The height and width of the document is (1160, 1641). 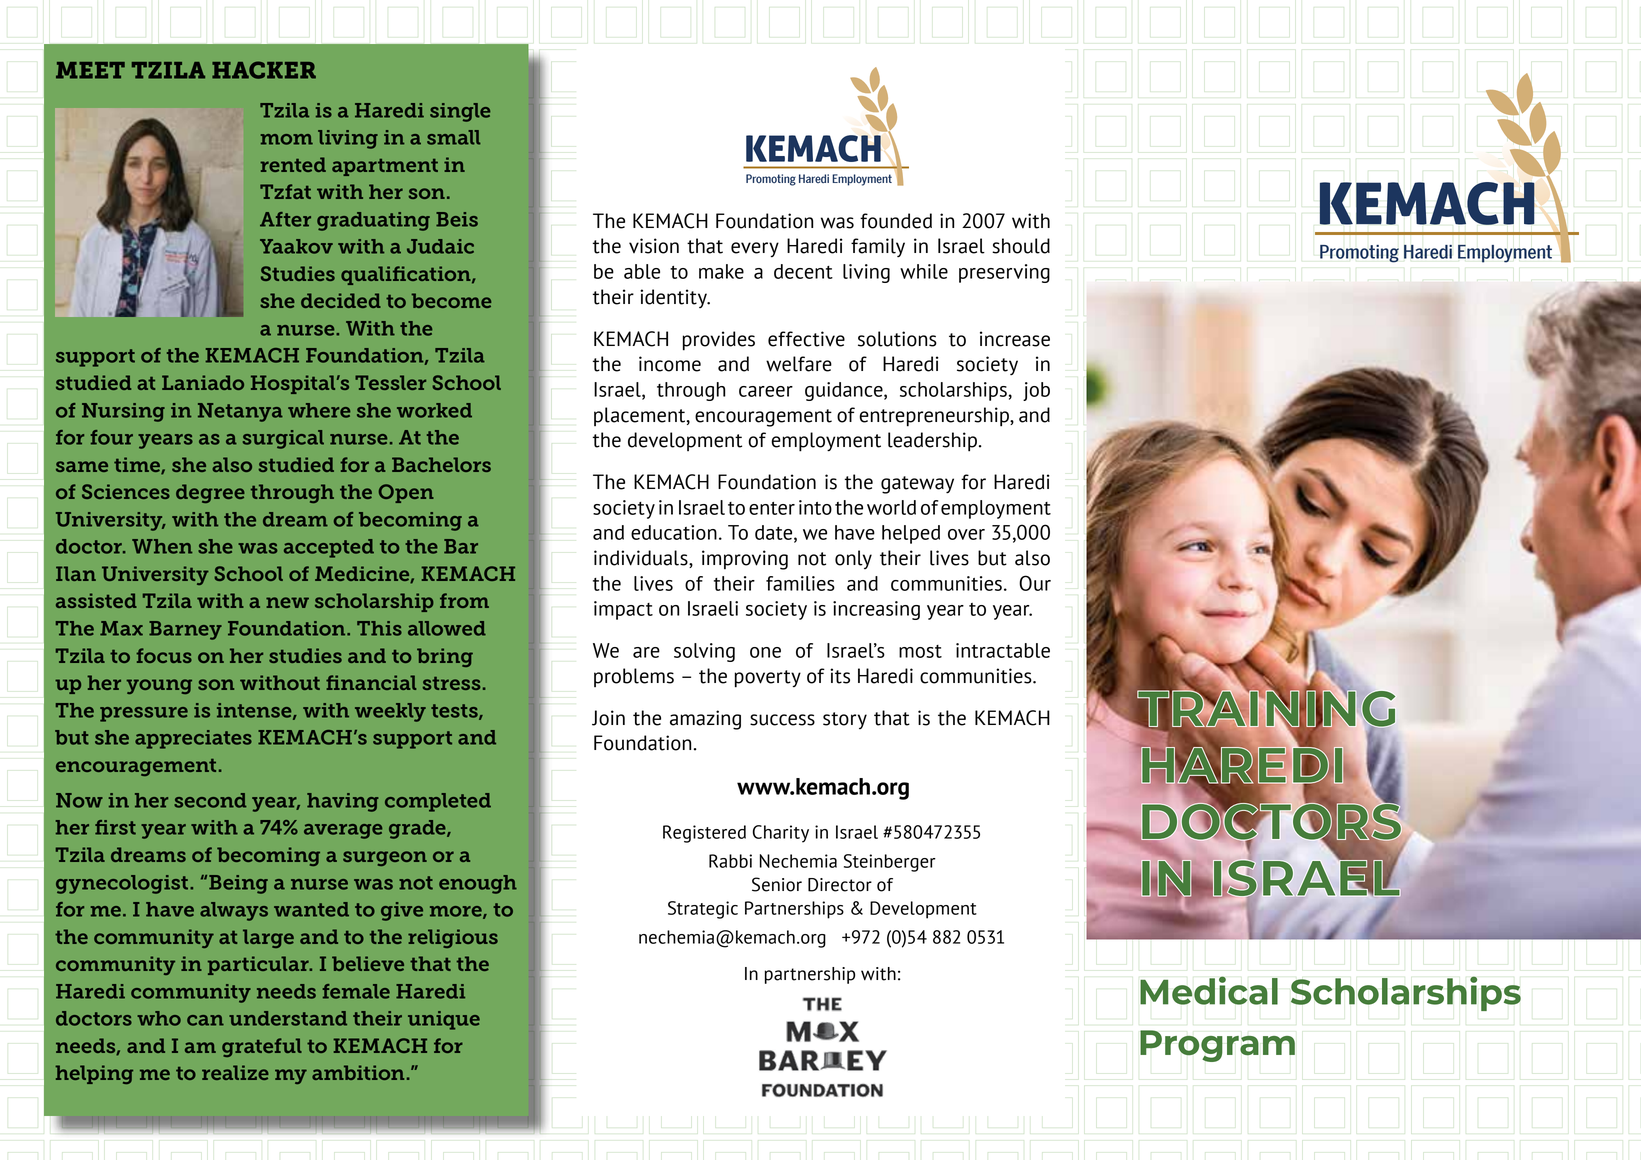 What do you see at coordinates (162, 546) in the document?
I see `When` at bounding box center [162, 546].
